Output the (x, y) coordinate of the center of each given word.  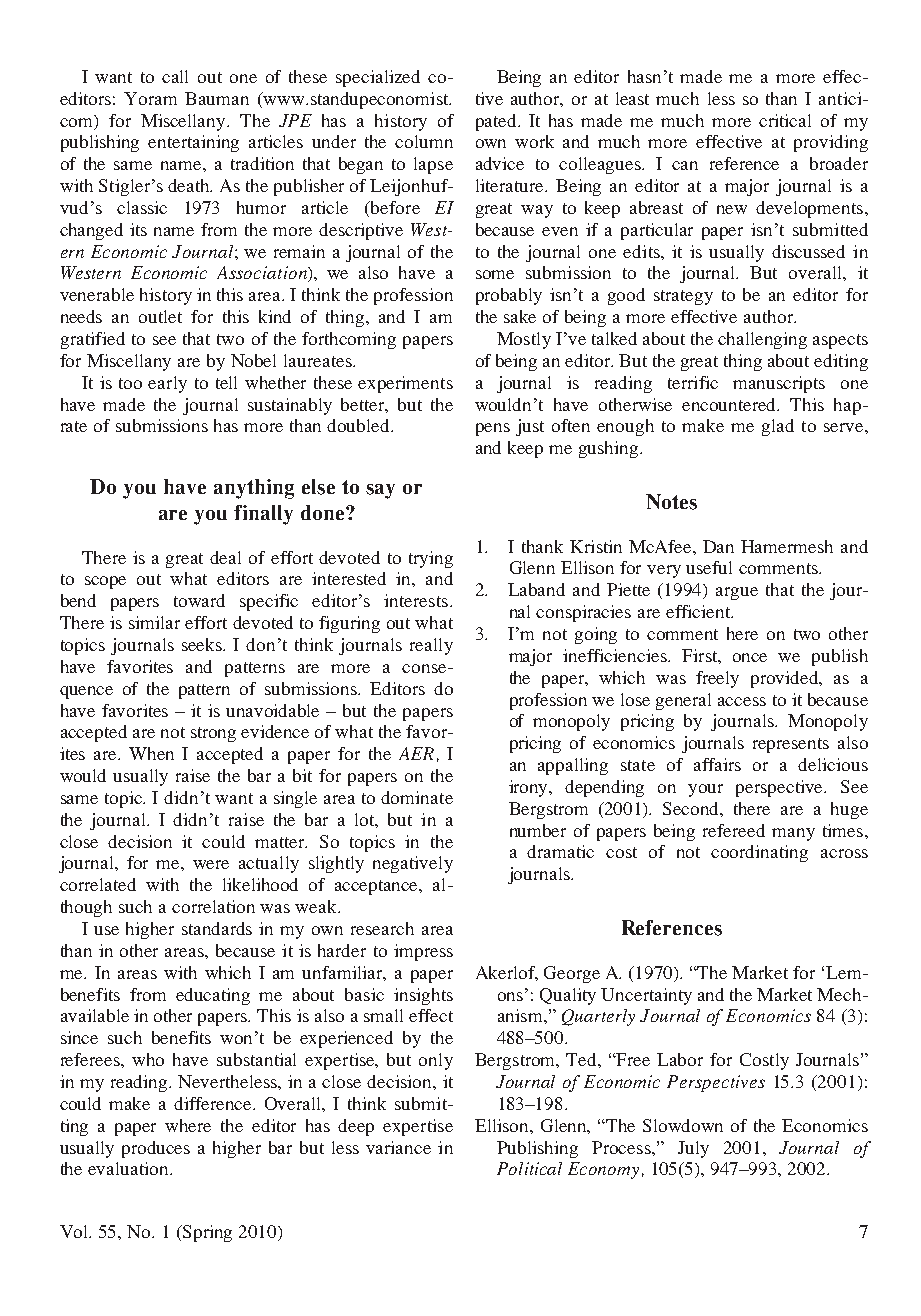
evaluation (129, 1168)
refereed (734, 830)
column (424, 141)
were (211, 864)
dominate (417, 797)
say (380, 491)
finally (263, 515)
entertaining (193, 143)
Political (529, 1168)
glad (778, 427)
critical (785, 120)
